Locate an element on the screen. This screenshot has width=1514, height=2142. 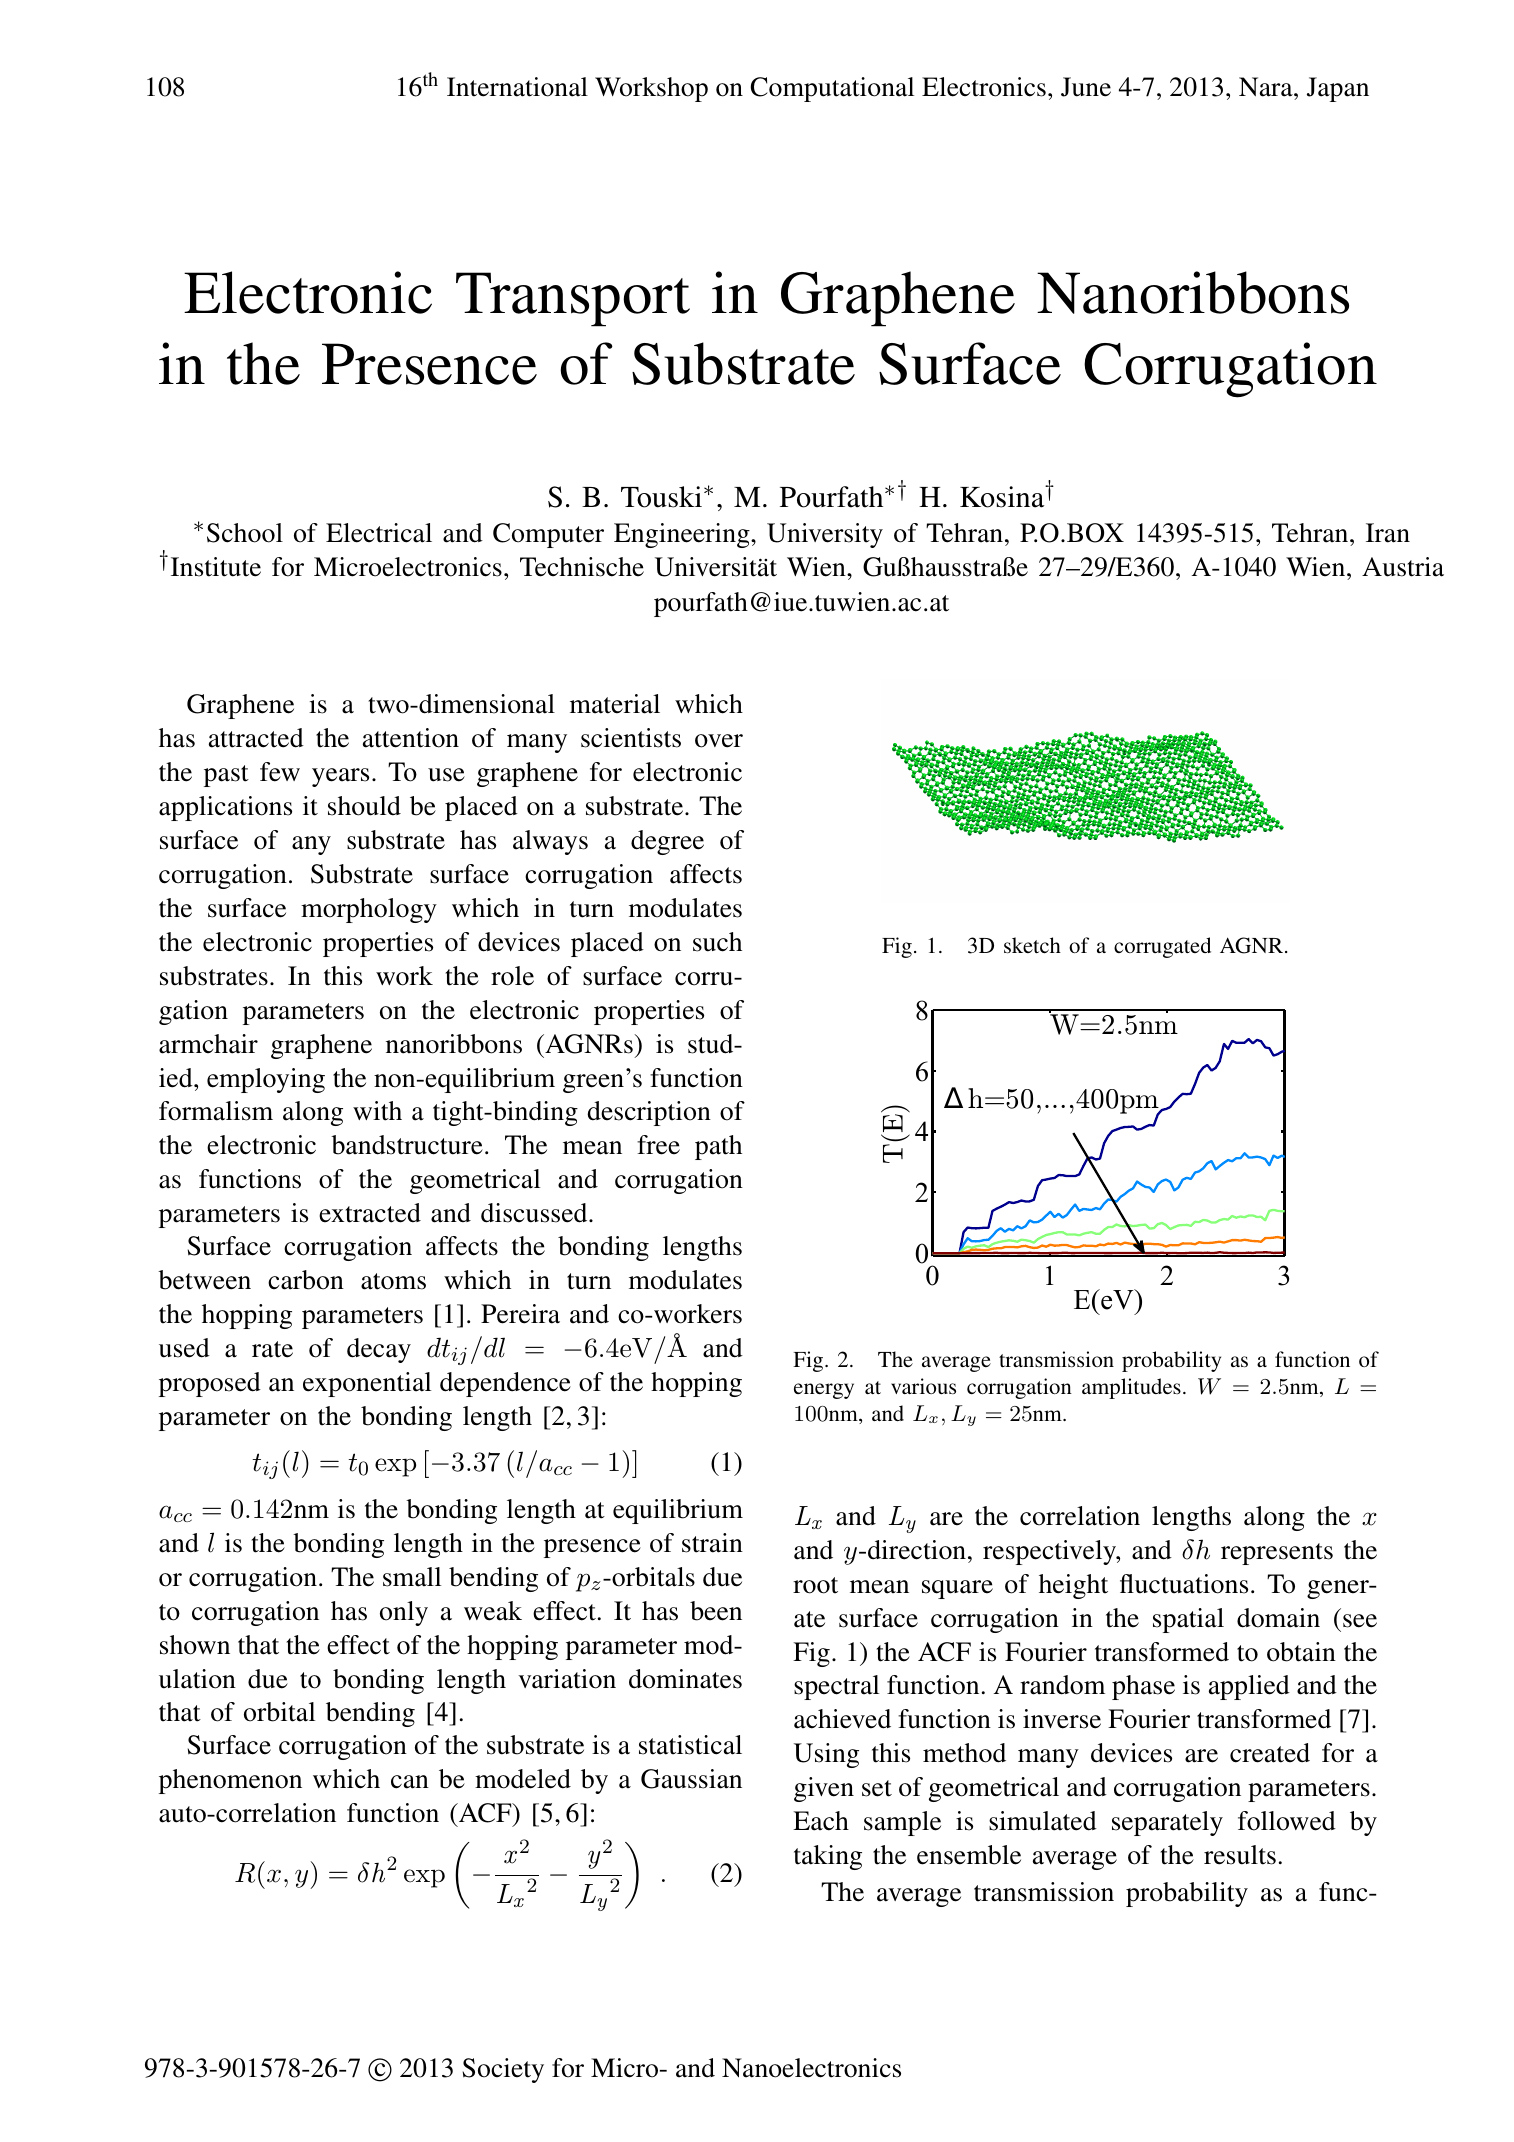
such is located at coordinates (717, 942).
